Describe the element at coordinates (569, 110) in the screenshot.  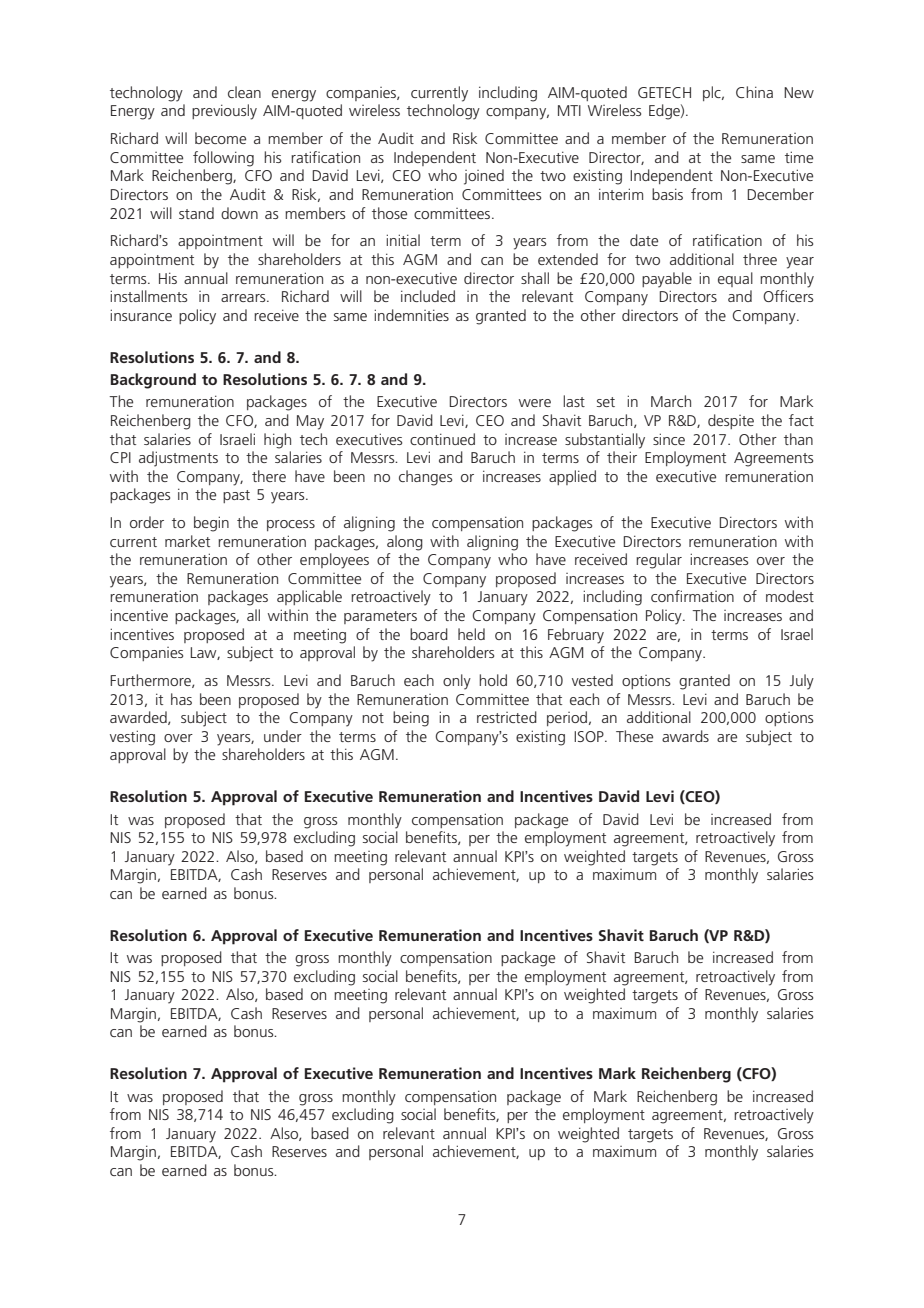
I see `MTI` at that location.
